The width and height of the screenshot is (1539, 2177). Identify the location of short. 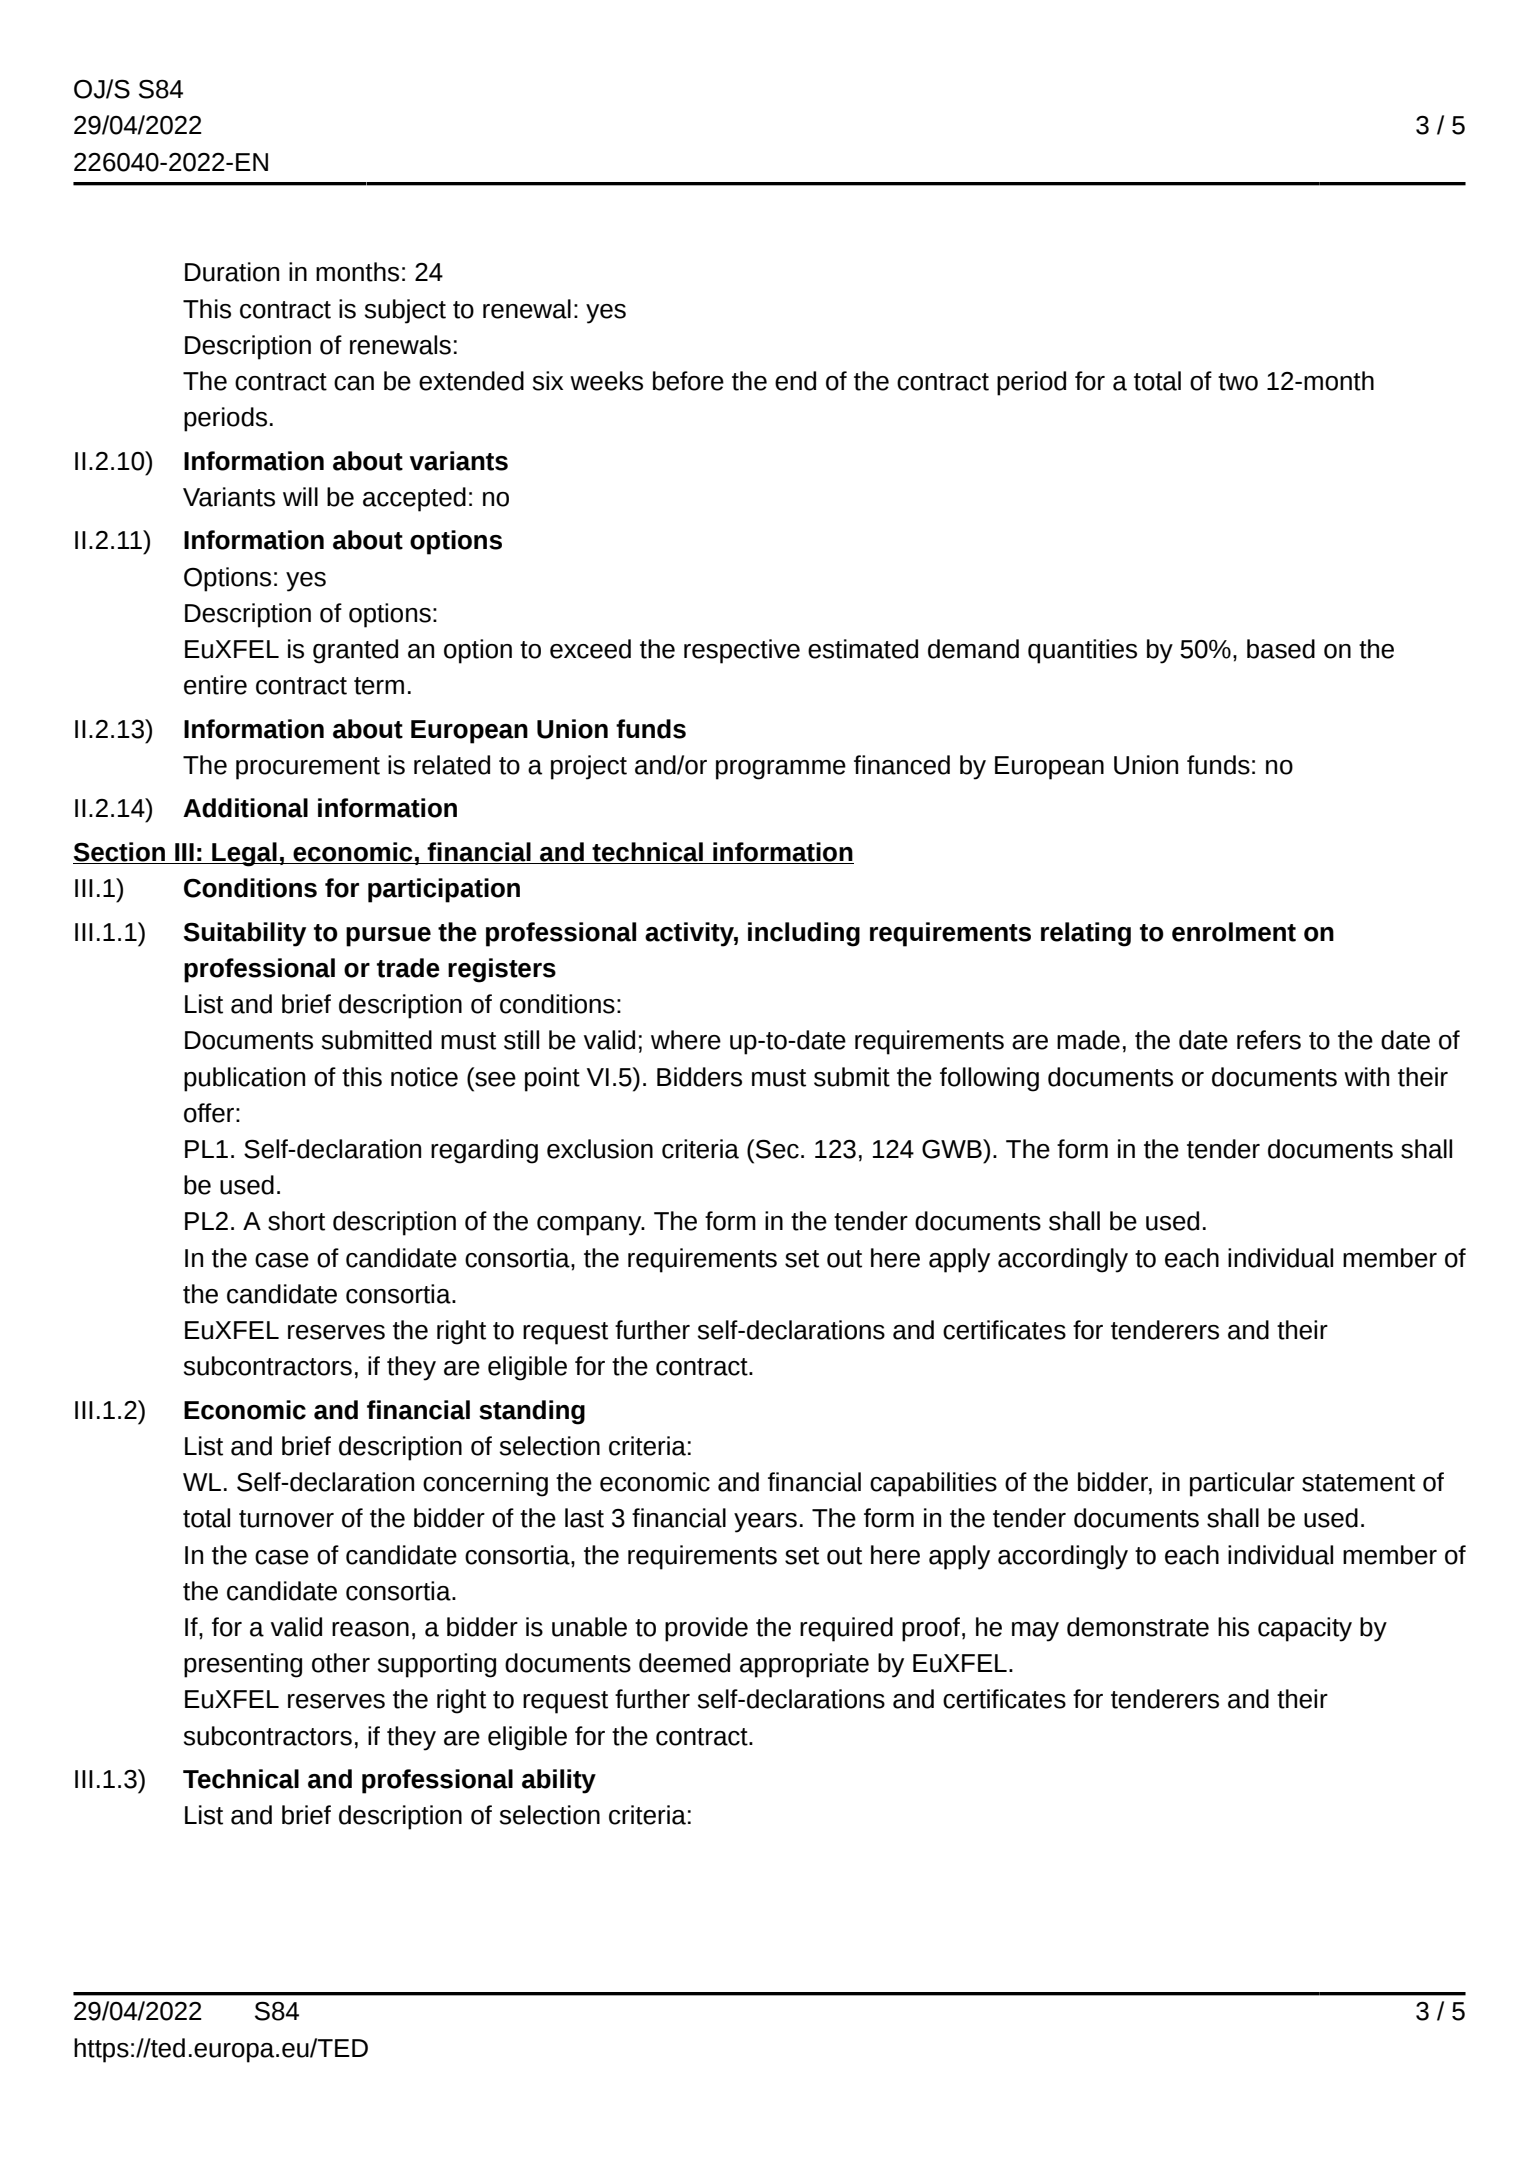
(296, 1221).
